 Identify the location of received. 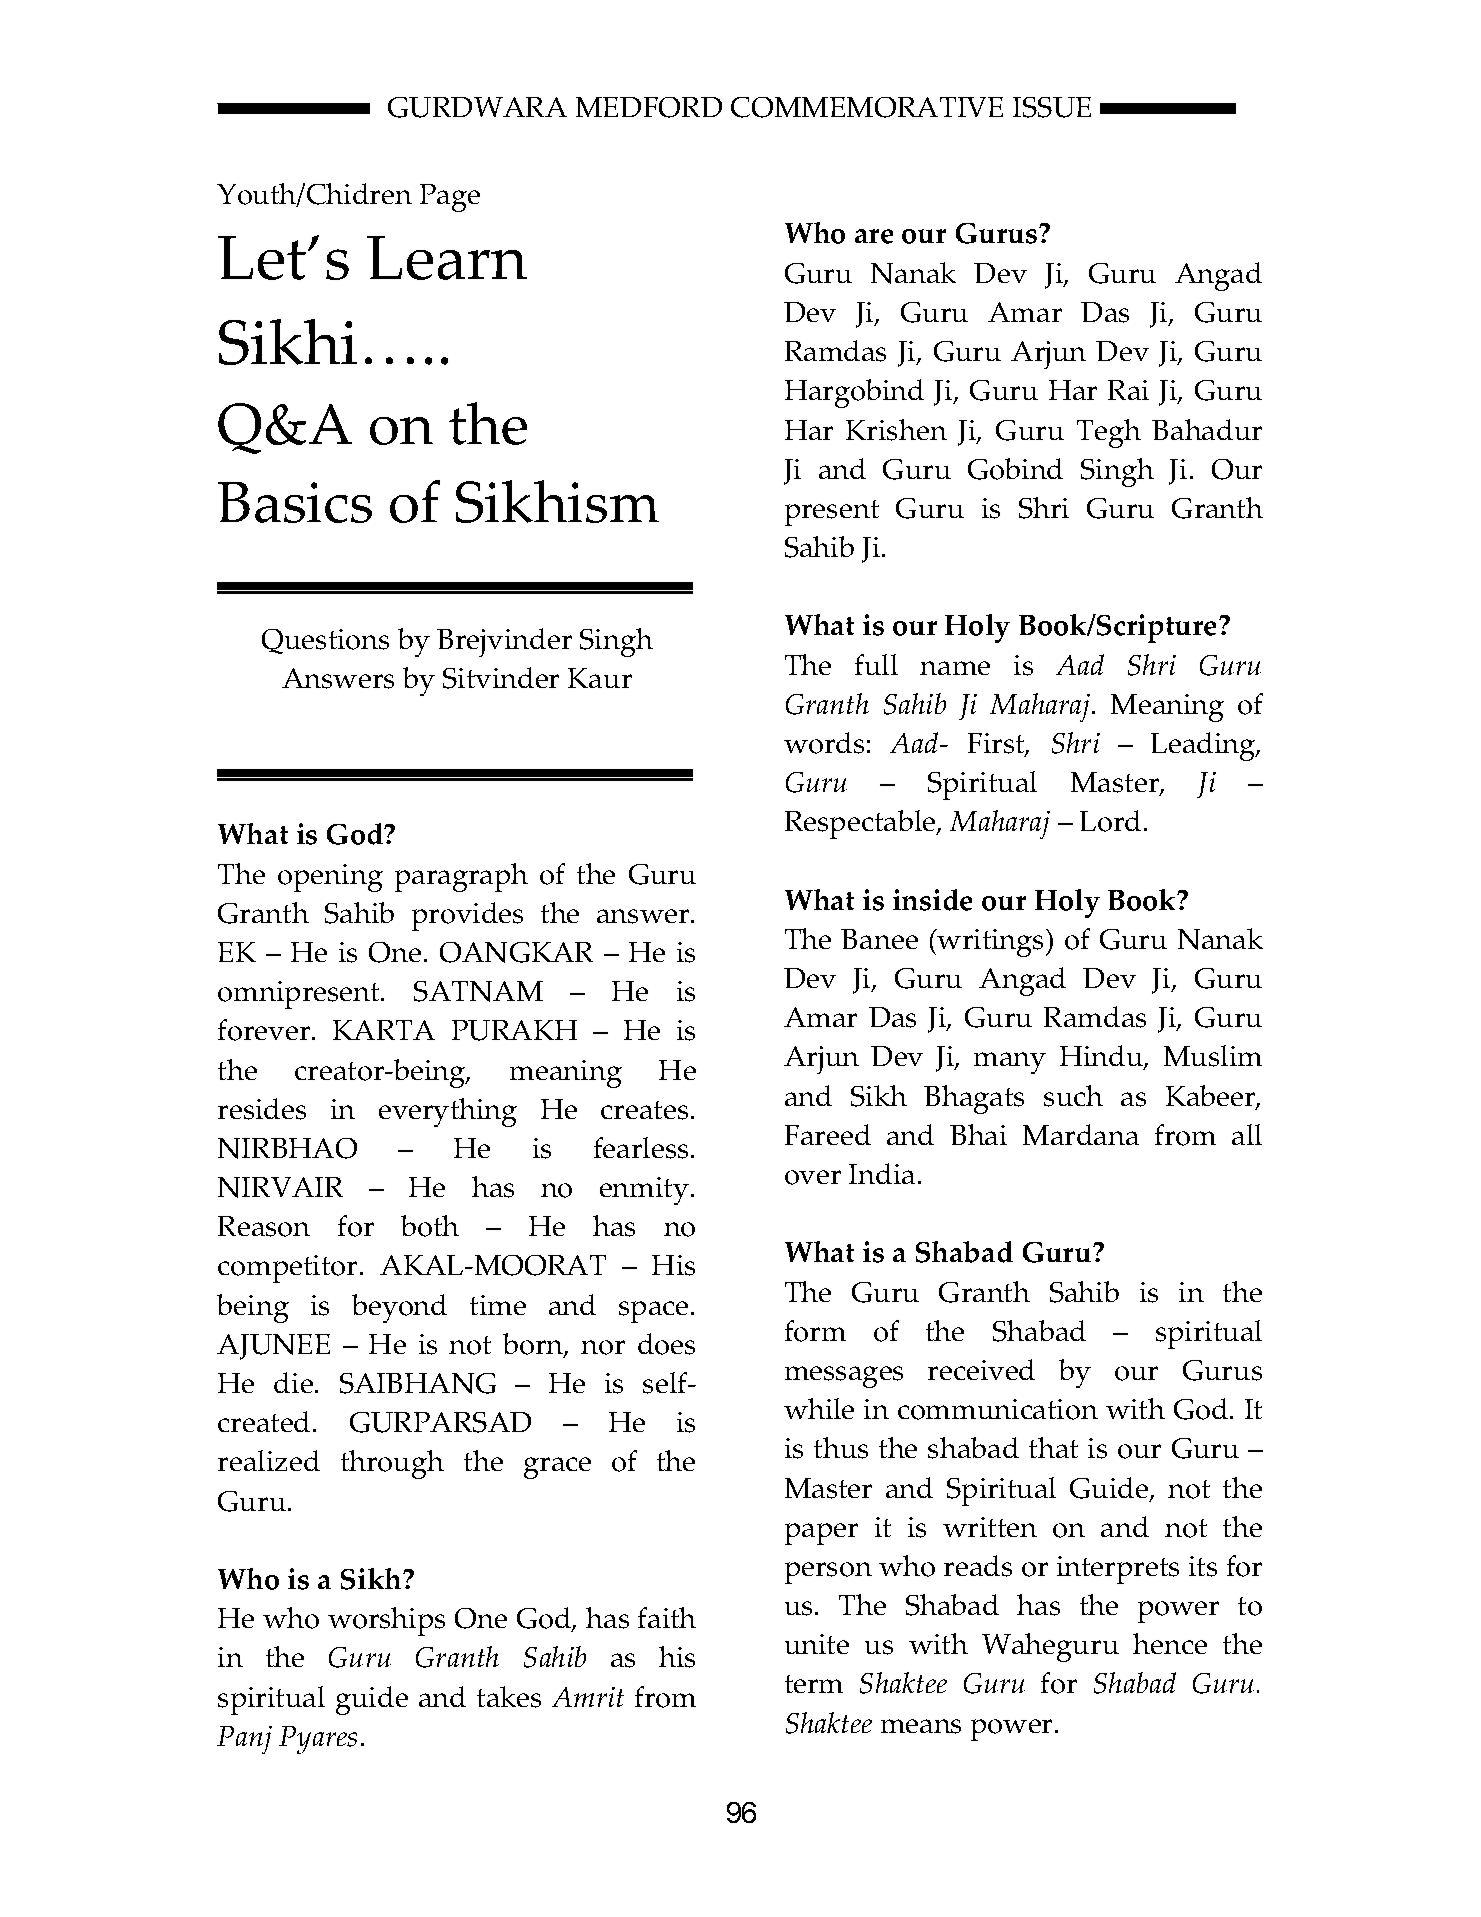
(981, 1369).
